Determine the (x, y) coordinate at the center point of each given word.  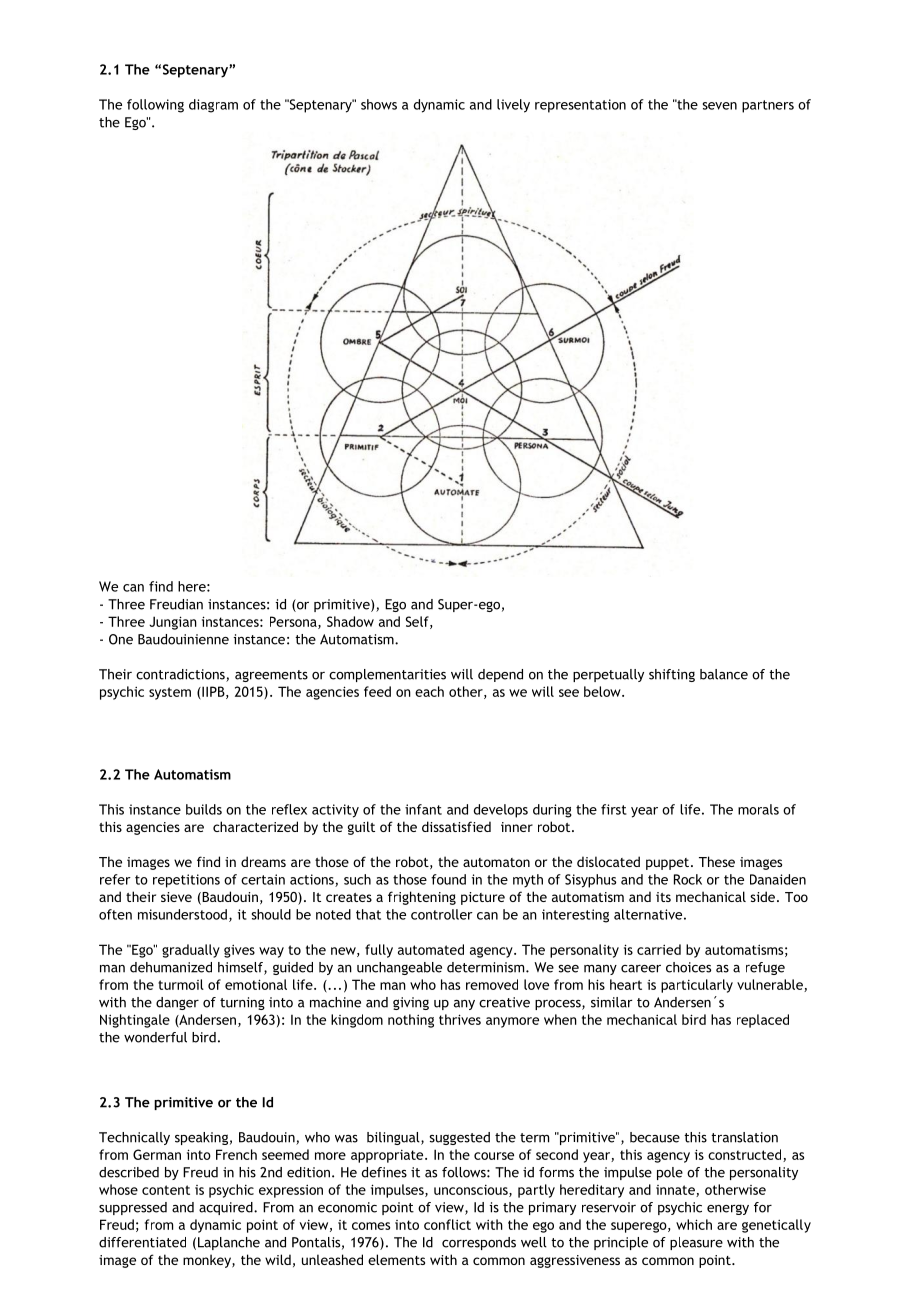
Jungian (173, 623)
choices (688, 967)
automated (431, 949)
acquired (227, 1208)
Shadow (350, 621)
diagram (213, 106)
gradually (191, 951)
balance (724, 674)
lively (513, 106)
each (429, 691)
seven (720, 106)
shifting (672, 675)
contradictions (181, 675)
